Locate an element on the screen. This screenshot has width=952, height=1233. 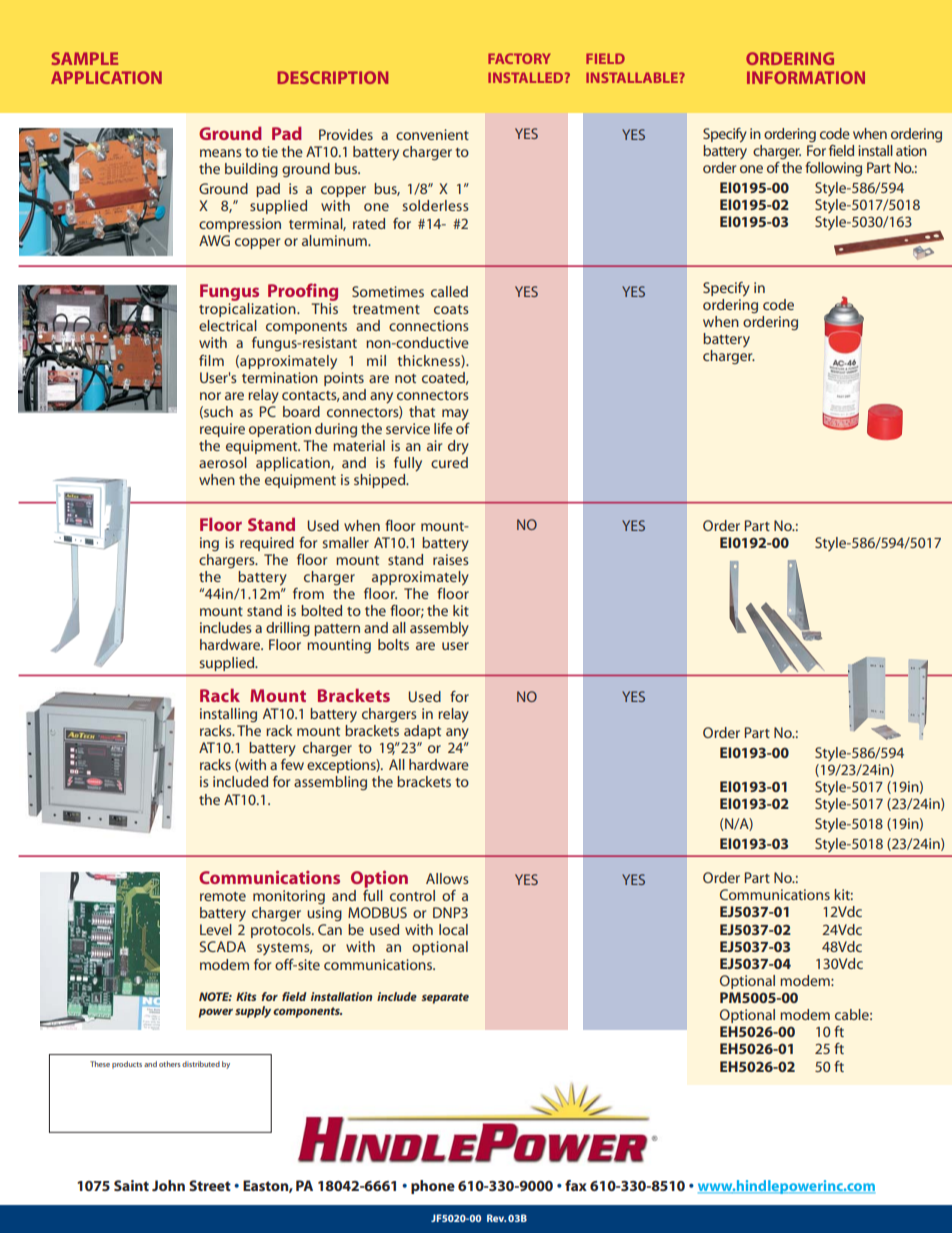
drilling is located at coordinates (288, 629).
